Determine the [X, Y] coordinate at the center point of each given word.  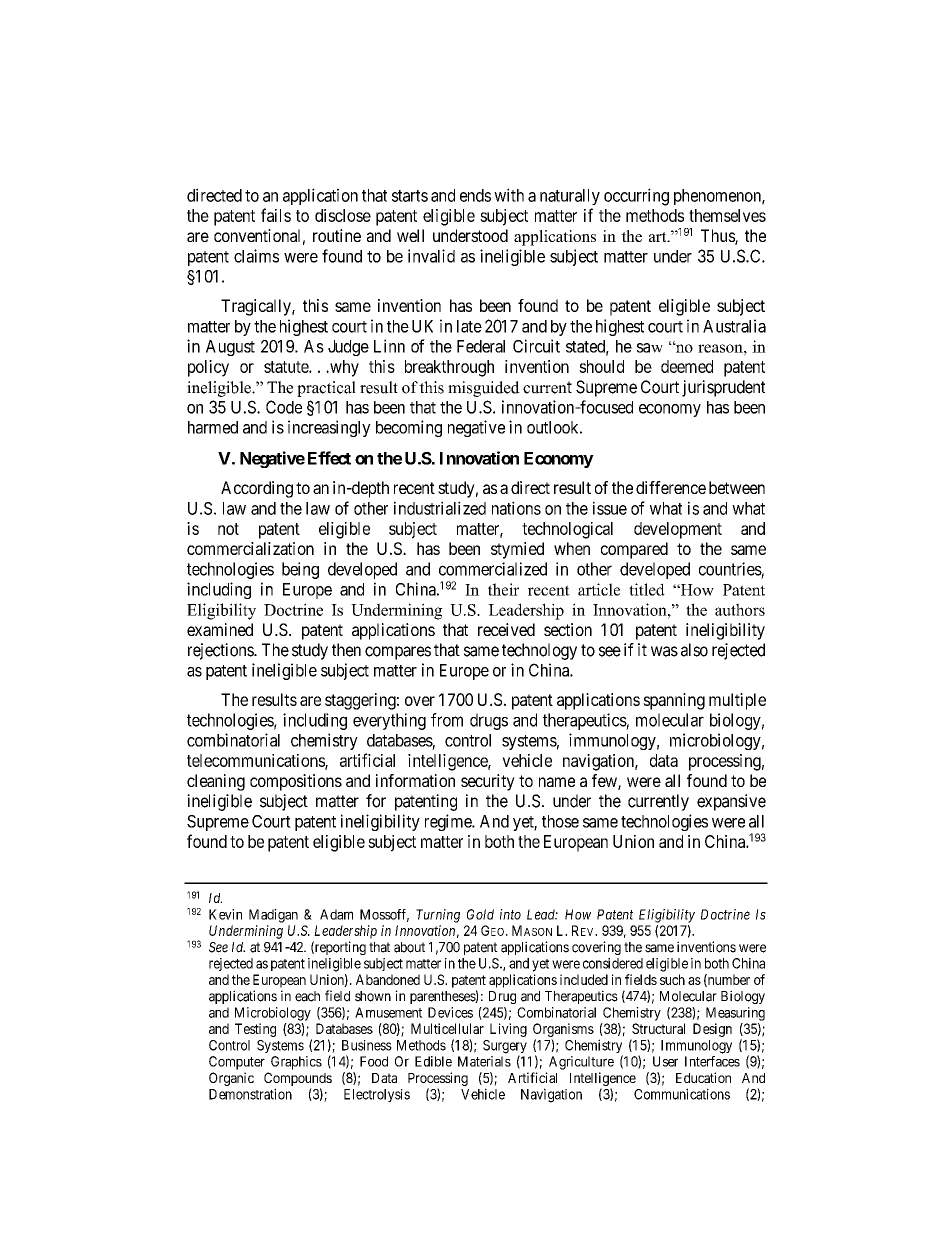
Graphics [296, 1063]
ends [475, 195]
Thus [718, 237]
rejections [221, 651]
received [506, 629]
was [664, 651]
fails [276, 215]
